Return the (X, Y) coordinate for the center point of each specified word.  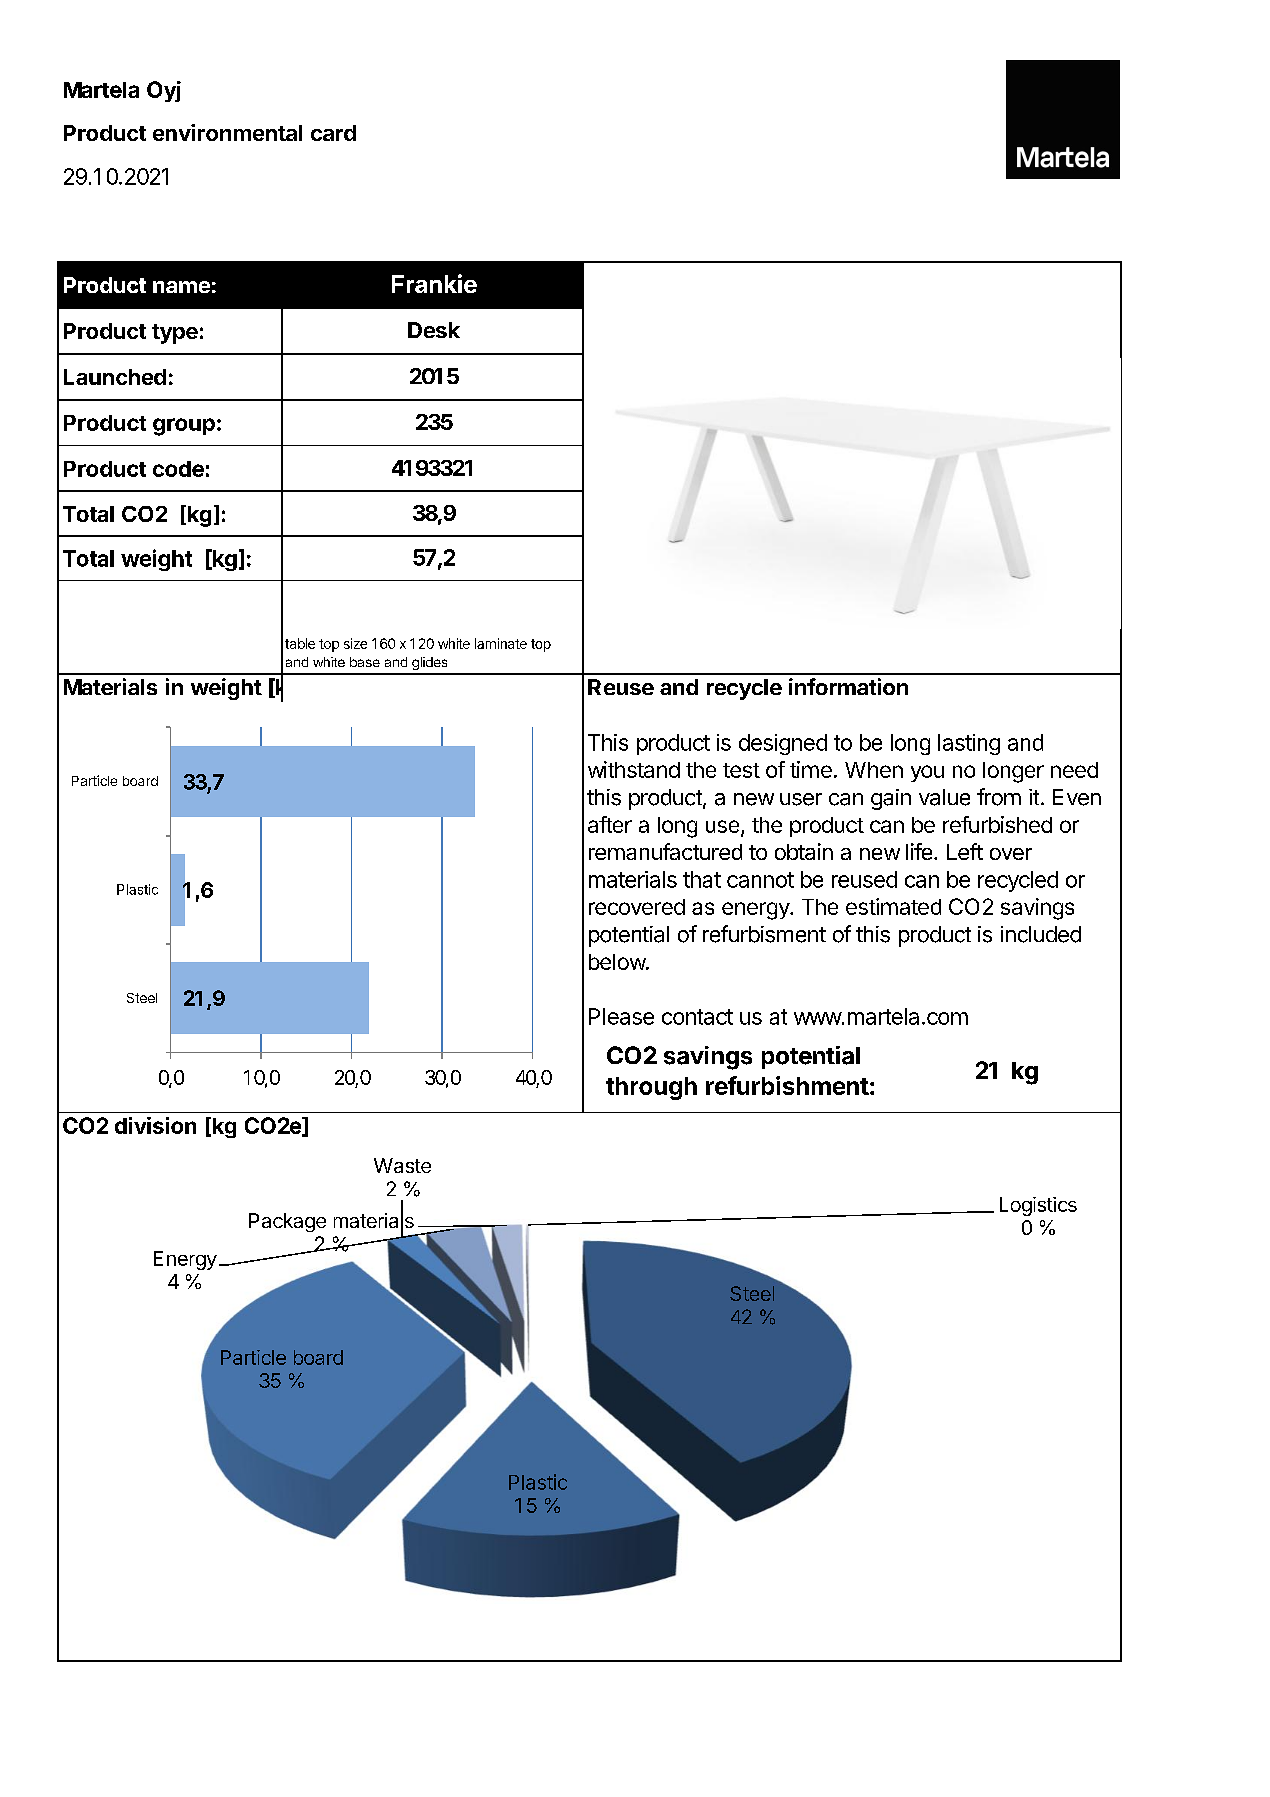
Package (287, 1222)
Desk (434, 330)
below (618, 962)
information (848, 686)
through (651, 1088)
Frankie (434, 283)
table (300, 643)
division (155, 1125)
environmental (227, 132)
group (184, 427)
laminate (501, 643)
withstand (634, 769)
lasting (969, 744)
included (1041, 934)
